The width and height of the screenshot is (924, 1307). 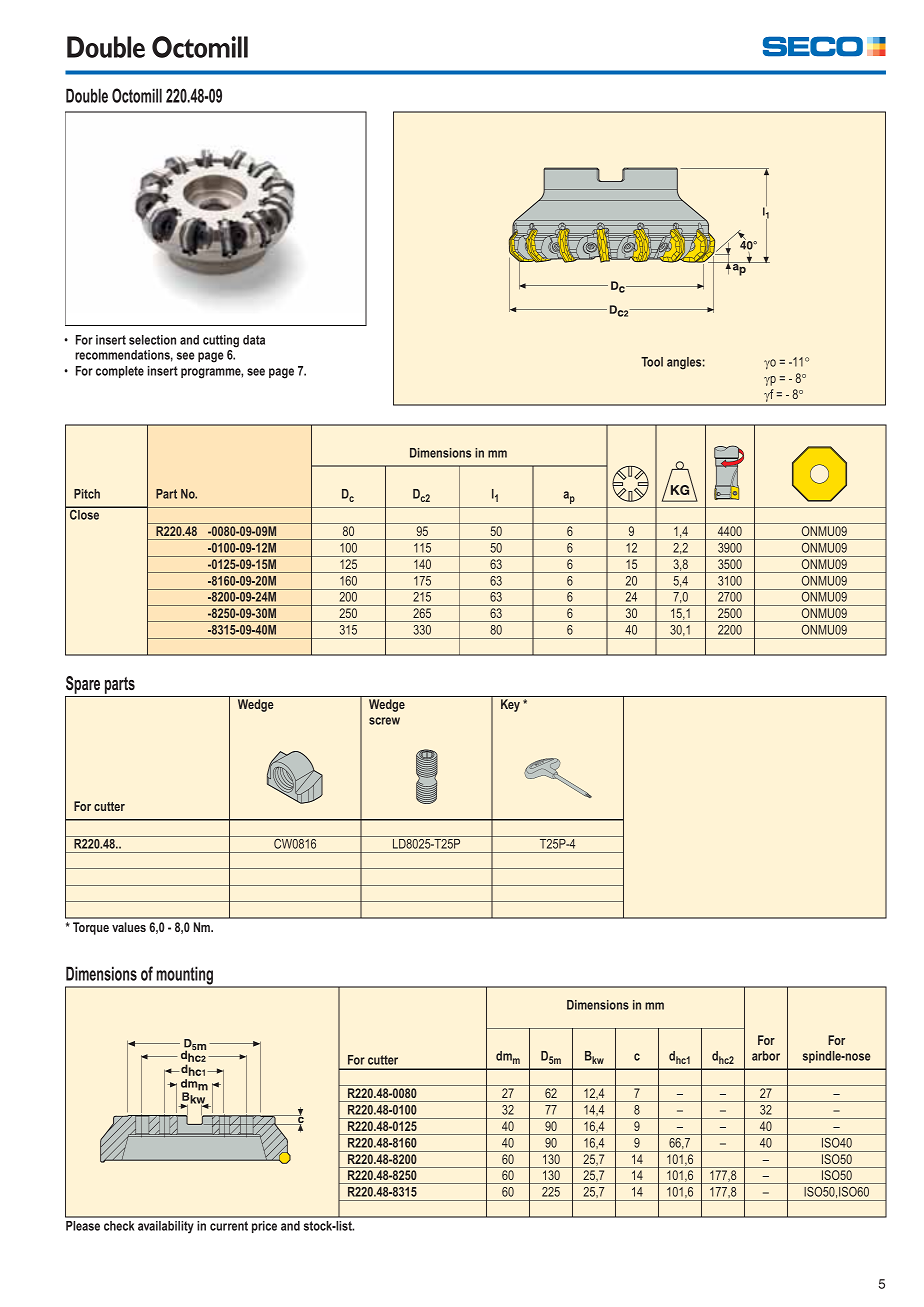 What do you see at coordinates (152, 340) in the screenshot?
I see `selection` at bounding box center [152, 340].
